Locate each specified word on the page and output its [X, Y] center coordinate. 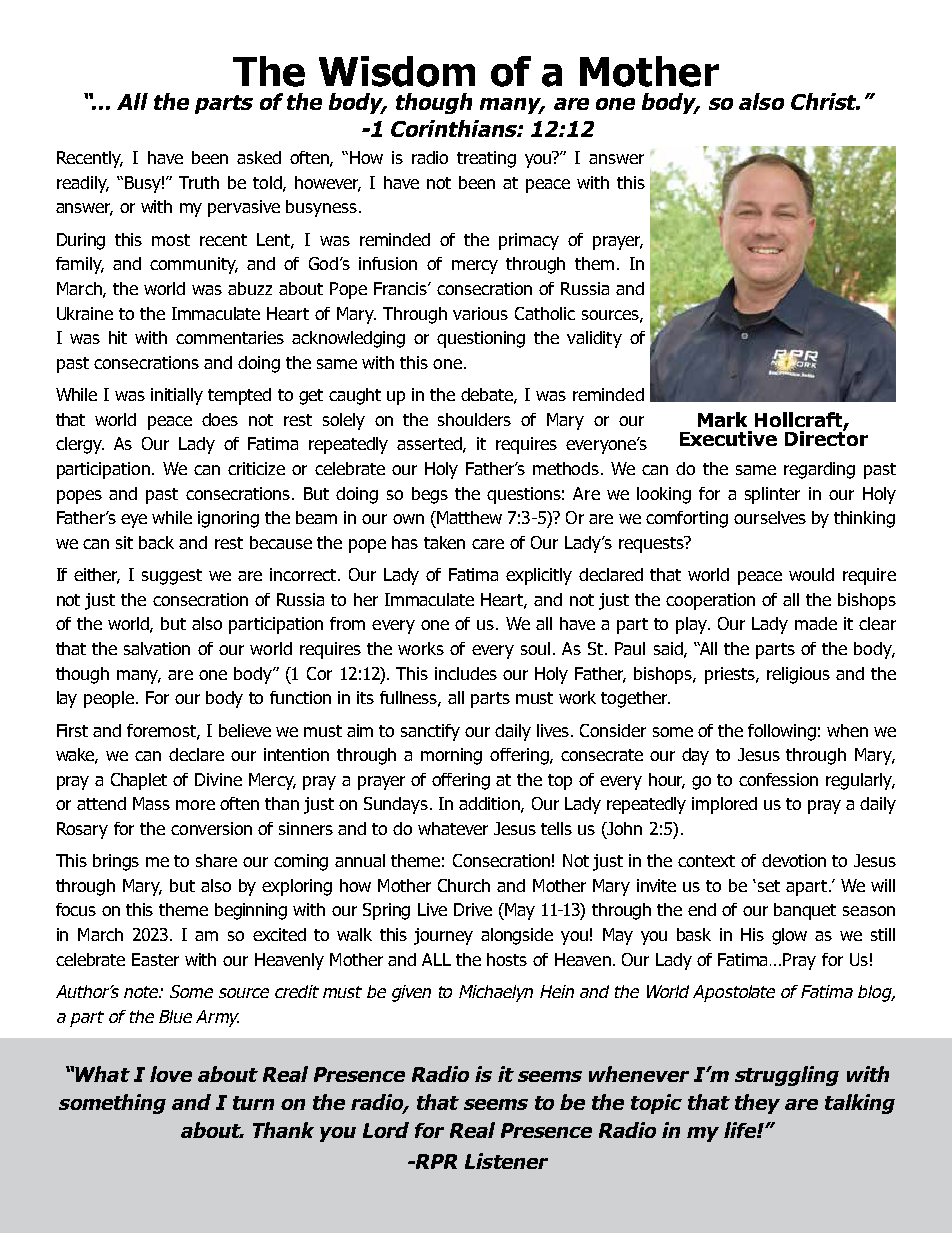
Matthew [468, 517]
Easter [155, 959]
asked [259, 157]
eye [134, 521]
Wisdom [397, 71]
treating [486, 159]
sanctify [430, 732]
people [109, 699]
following [782, 732]
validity [594, 339]
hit [118, 337]
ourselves [770, 517]
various [480, 313]
